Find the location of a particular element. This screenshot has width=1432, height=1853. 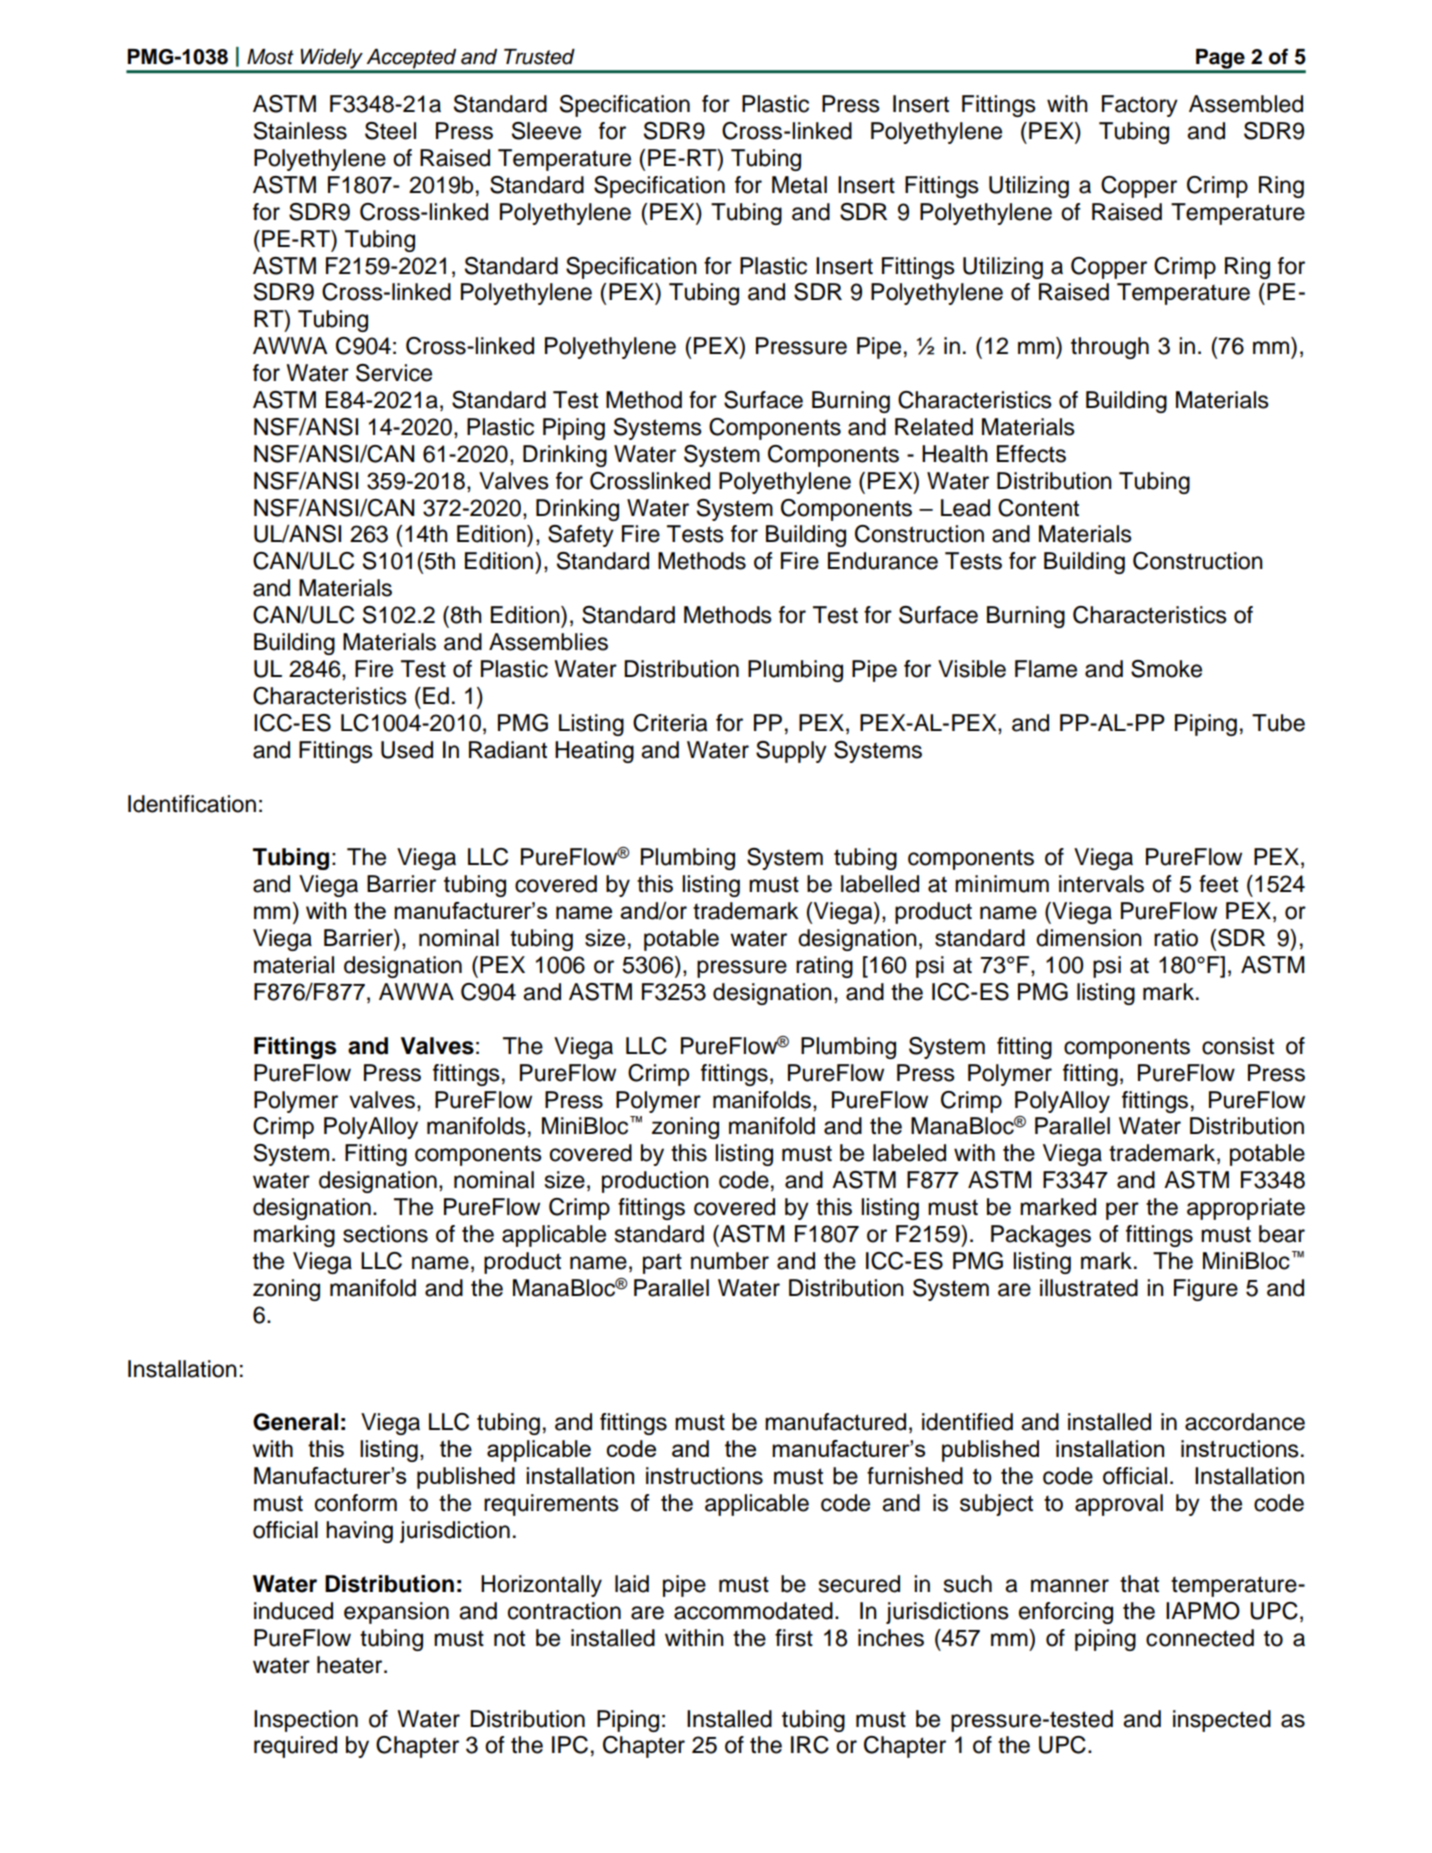

Factory is located at coordinates (1140, 106).
